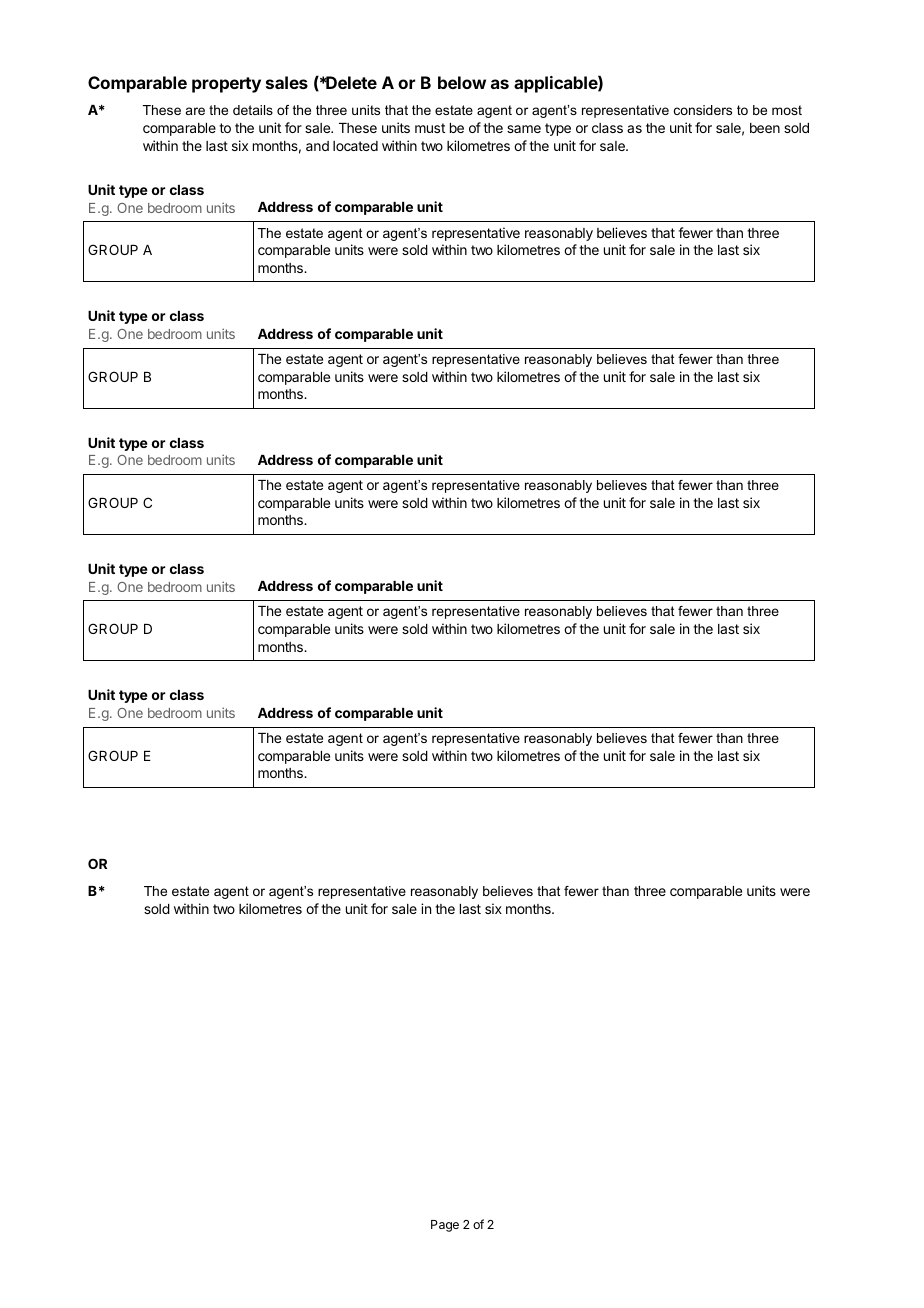 This document has height=1308, width=924. What do you see at coordinates (787, 110) in the document?
I see `most` at bounding box center [787, 110].
